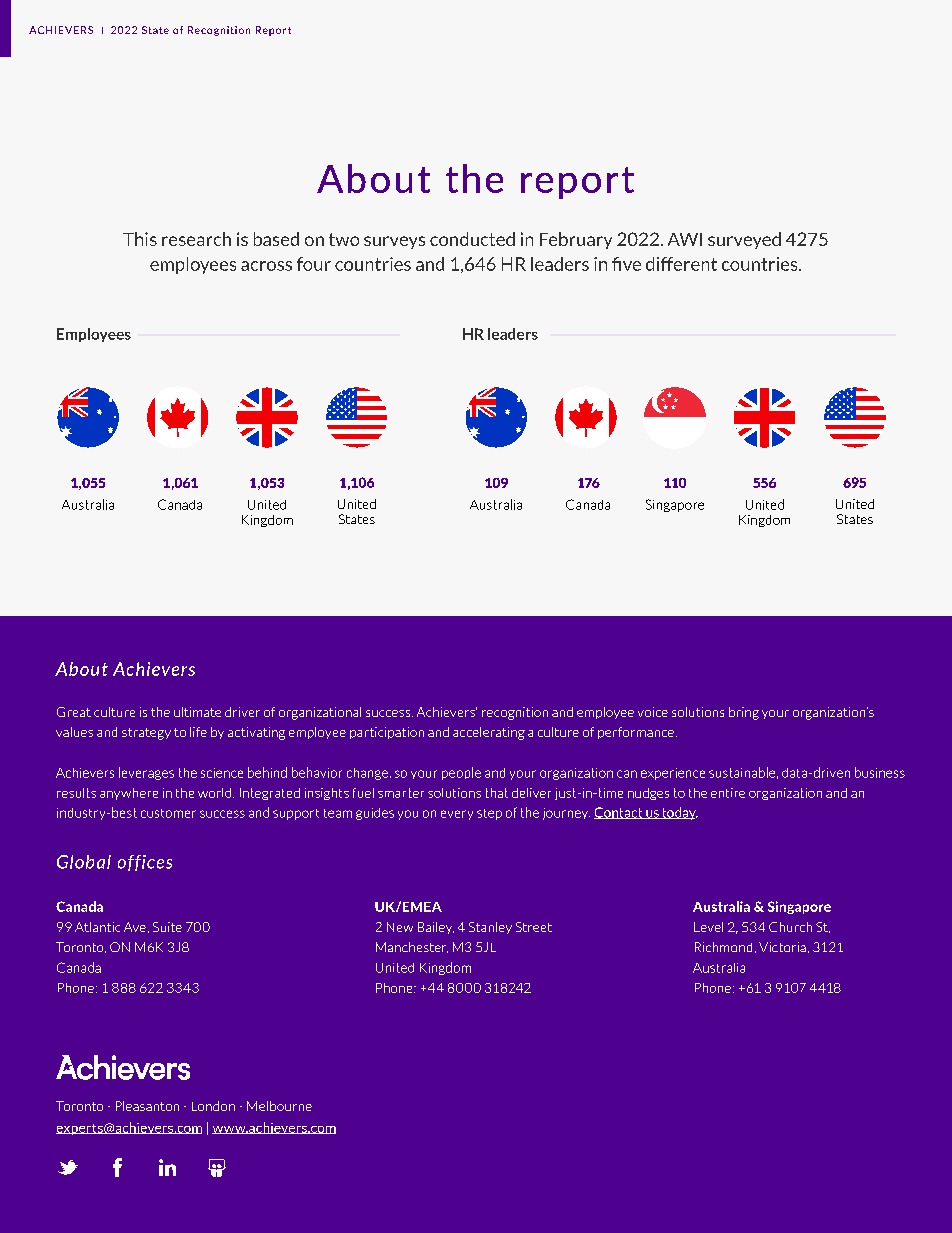 The width and height of the screenshot is (952, 1233). What do you see at coordinates (147, 1106) in the screenshot?
I see `Pleasanton` at bounding box center [147, 1106].
